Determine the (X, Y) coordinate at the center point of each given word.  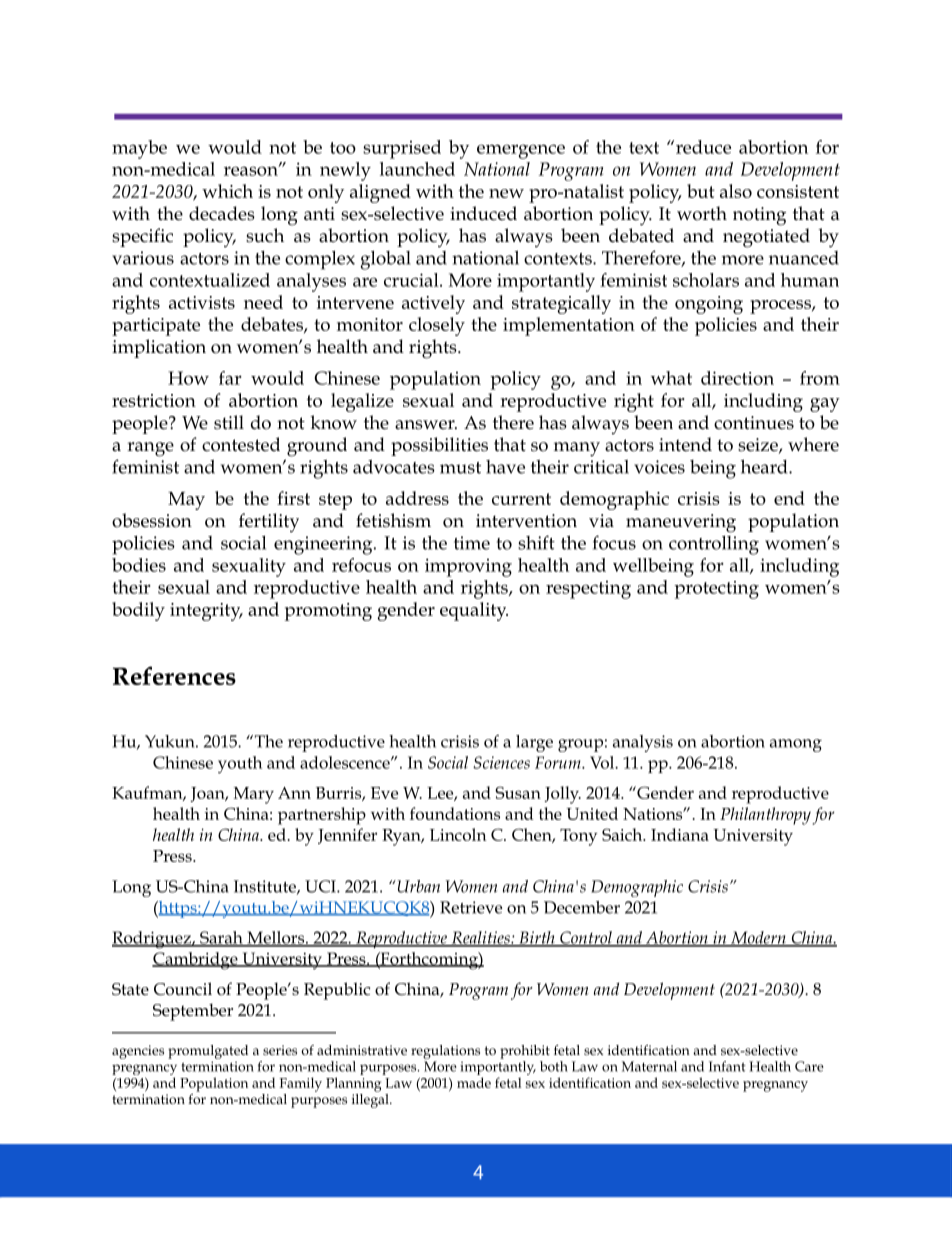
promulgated (208, 1052)
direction (737, 378)
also (736, 191)
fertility (269, 523)
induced (483, 213)
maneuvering (681, 523)
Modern (758, 938)
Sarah (221, 938)
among (796, 745)
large (534, 743)
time (472, 543)
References (174, 675)
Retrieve (471, 907)
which (227, 191)
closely (437, 326)
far (230, 378)
